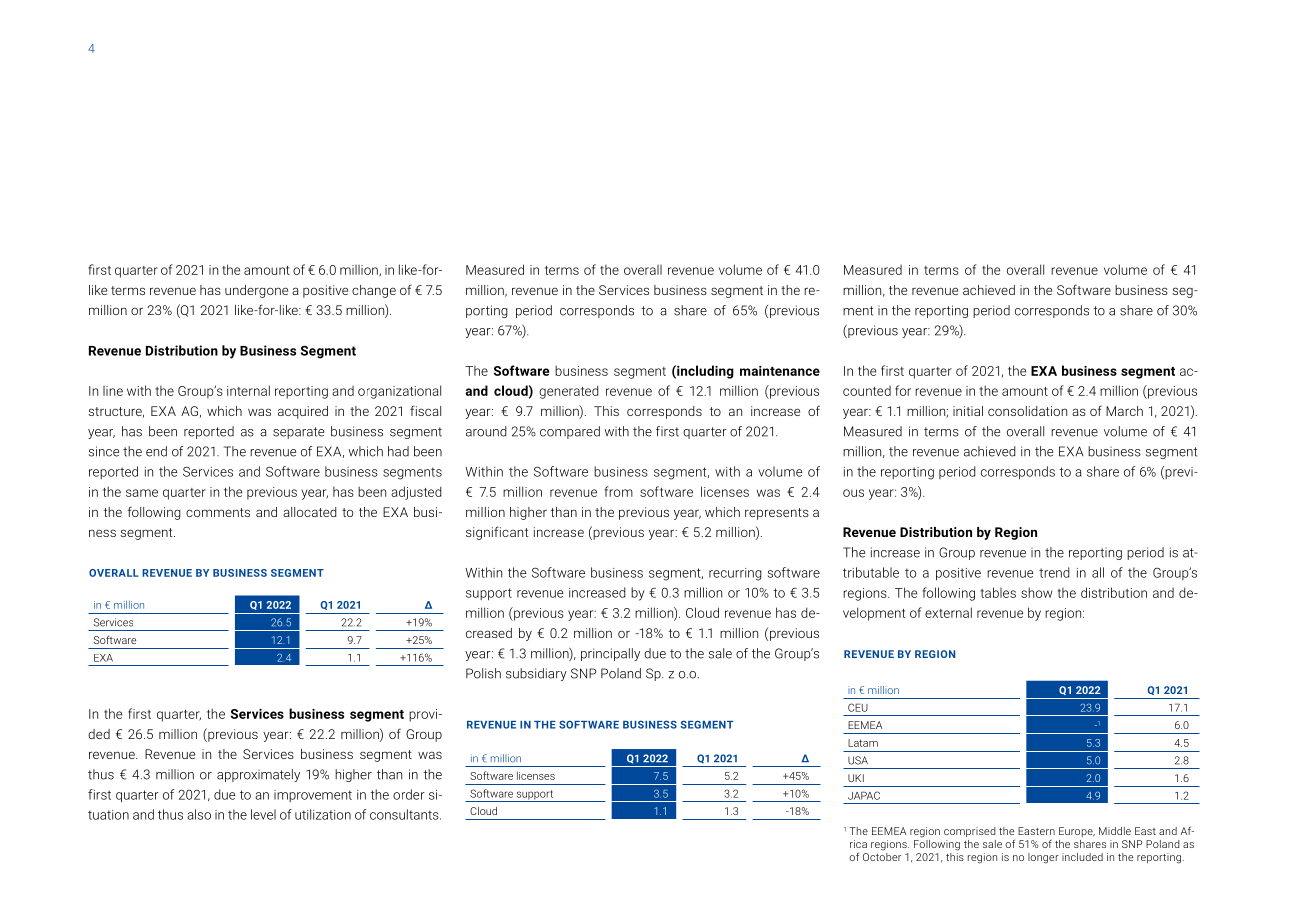 Image resolution: width=1308 pixels, height=924 pixels. What do you see at coordinates (256, 291) in the screenshot?
I see `undergone` at bounding box center [256, 291].
